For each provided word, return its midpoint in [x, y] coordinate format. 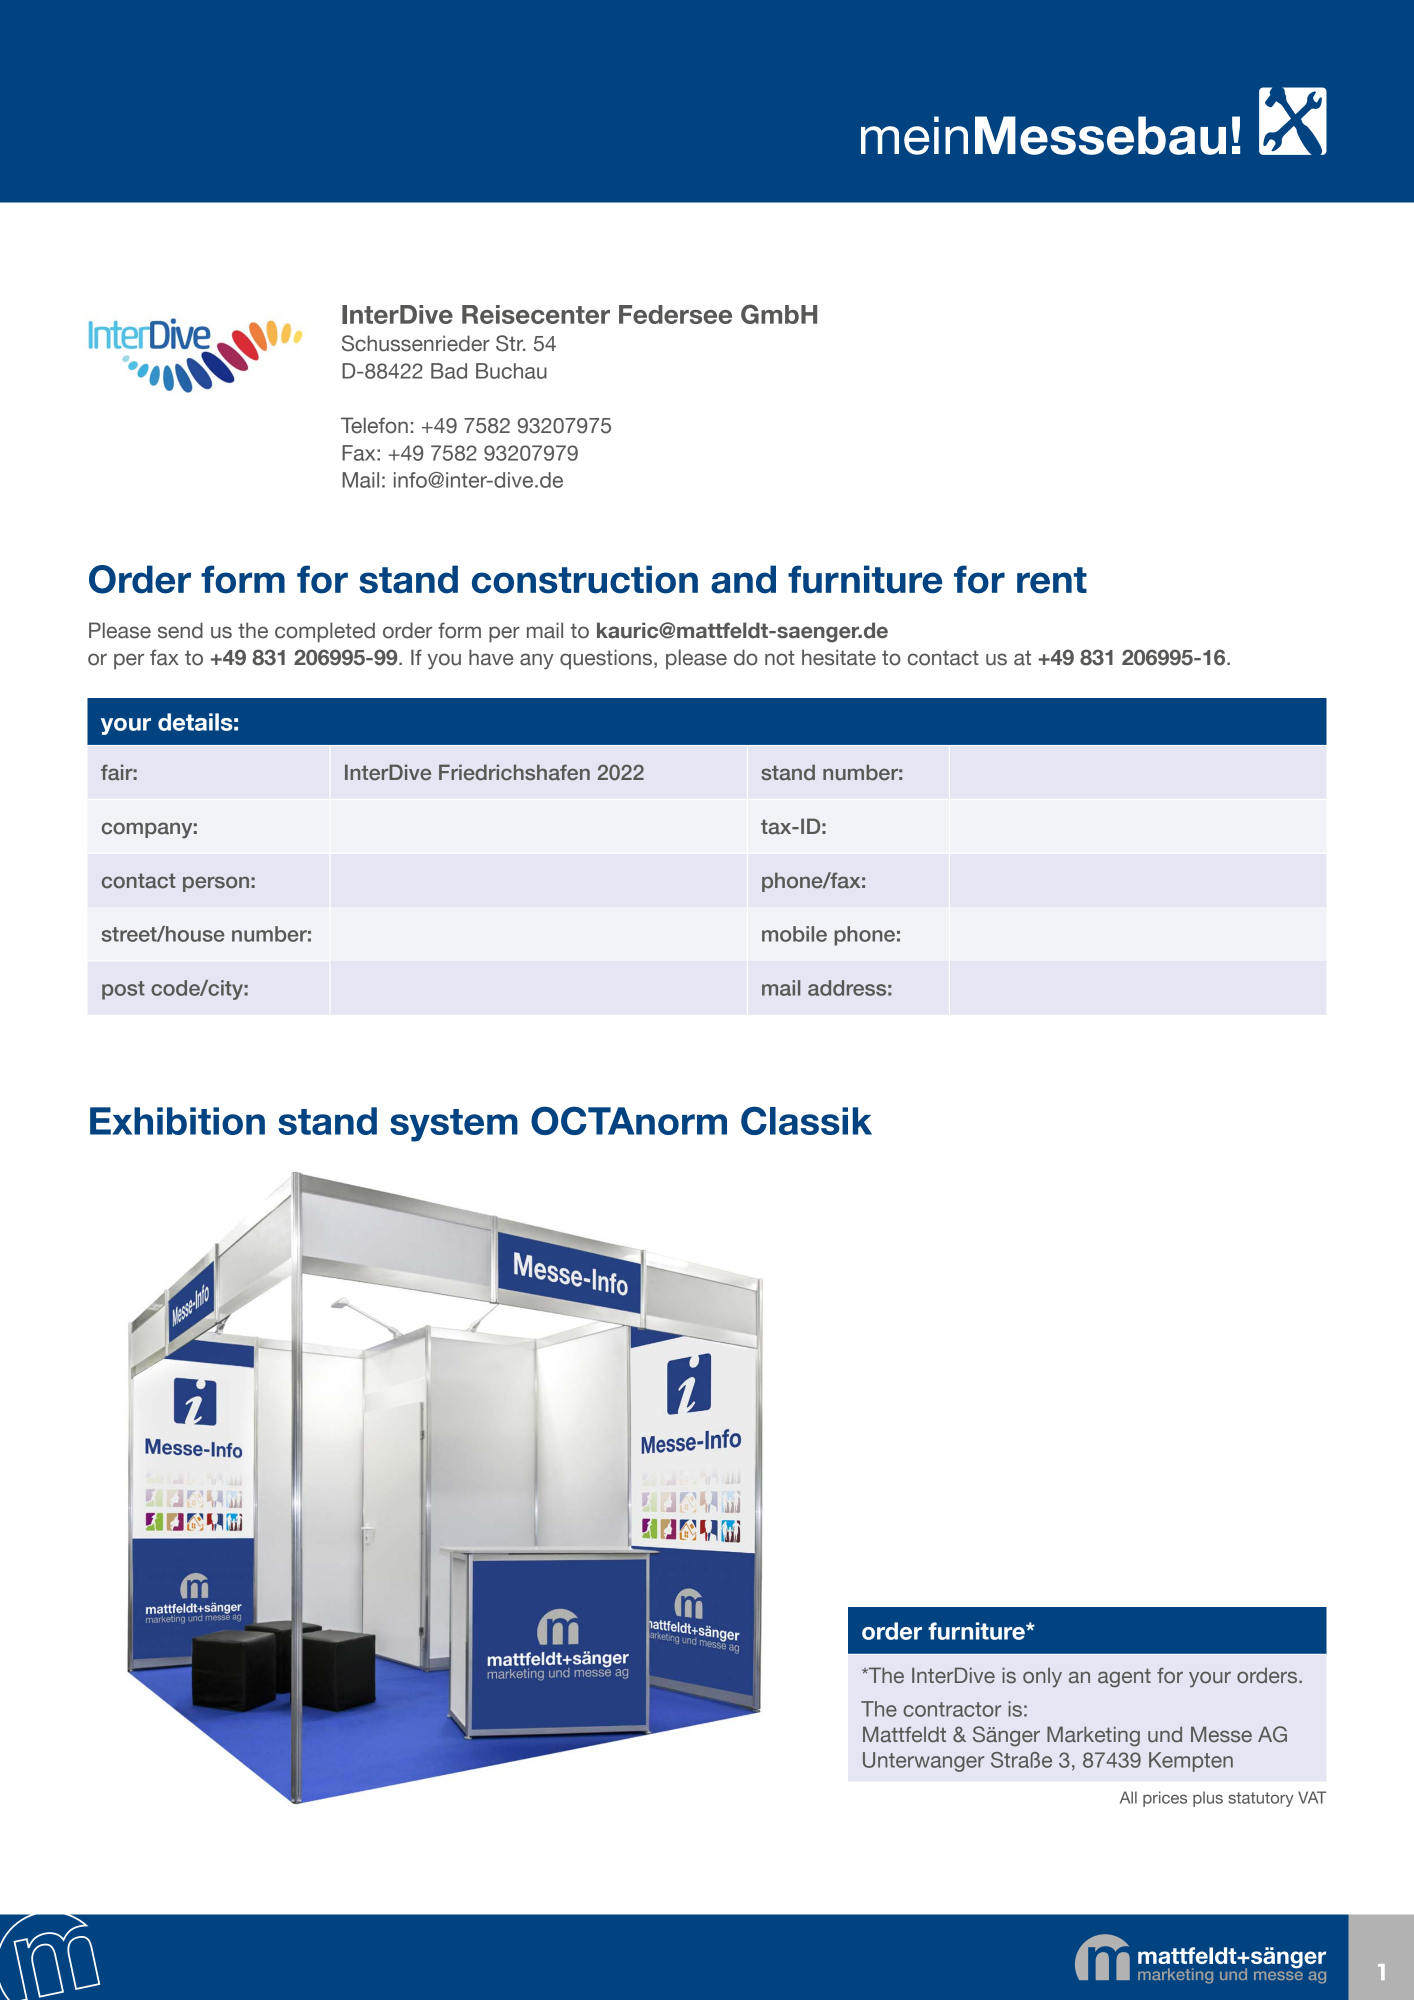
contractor [952, 1709]
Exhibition [177, 1121]
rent [1052, 580]
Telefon [374, 425]
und [1165, 1734]
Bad [449, 371]
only [1042, 1677]
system [454, 1125]
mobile [794, 934]
